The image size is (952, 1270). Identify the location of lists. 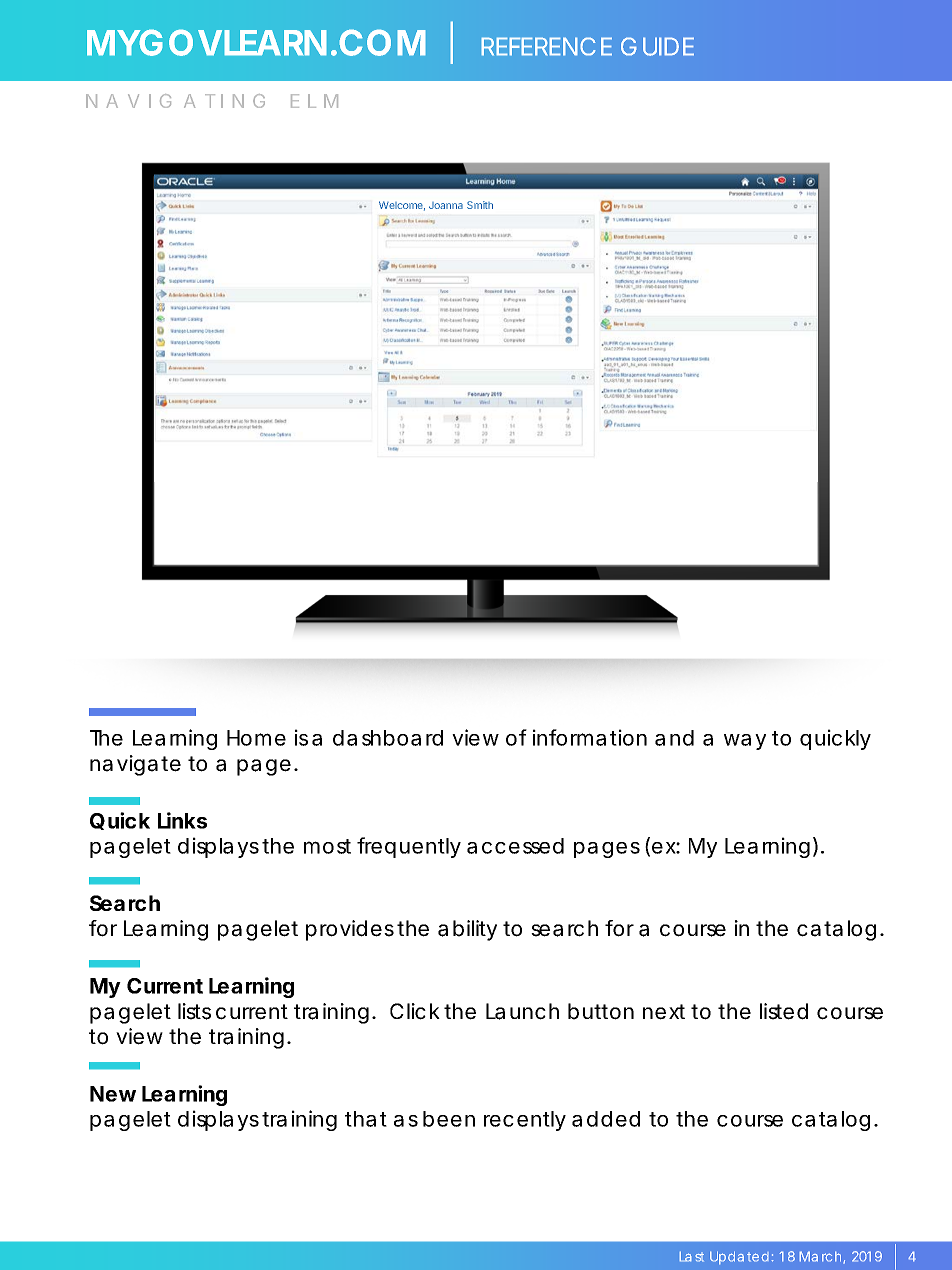
(194, 1011).
